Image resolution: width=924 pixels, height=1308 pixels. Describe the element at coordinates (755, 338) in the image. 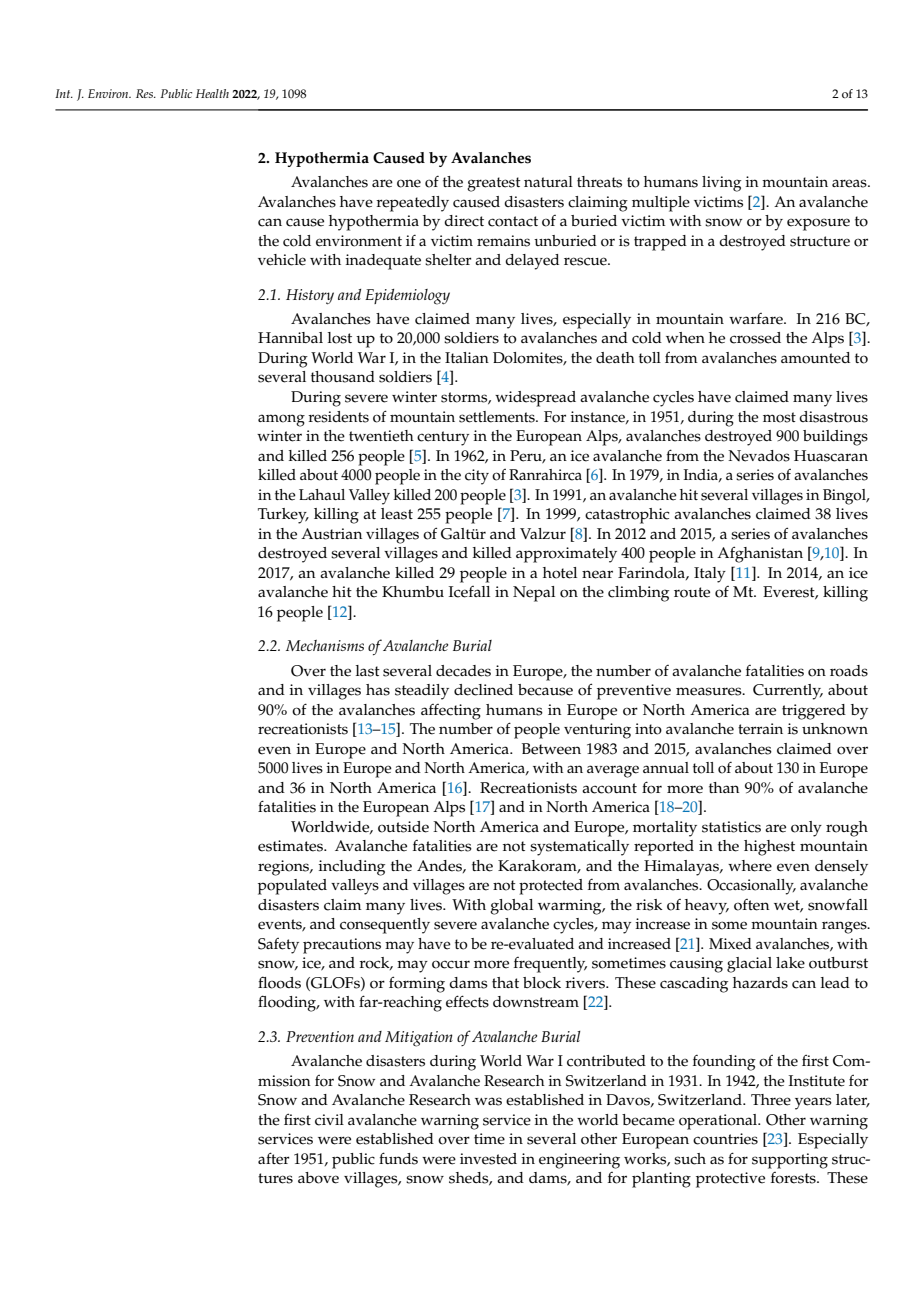

I see `crossed` at that location.
